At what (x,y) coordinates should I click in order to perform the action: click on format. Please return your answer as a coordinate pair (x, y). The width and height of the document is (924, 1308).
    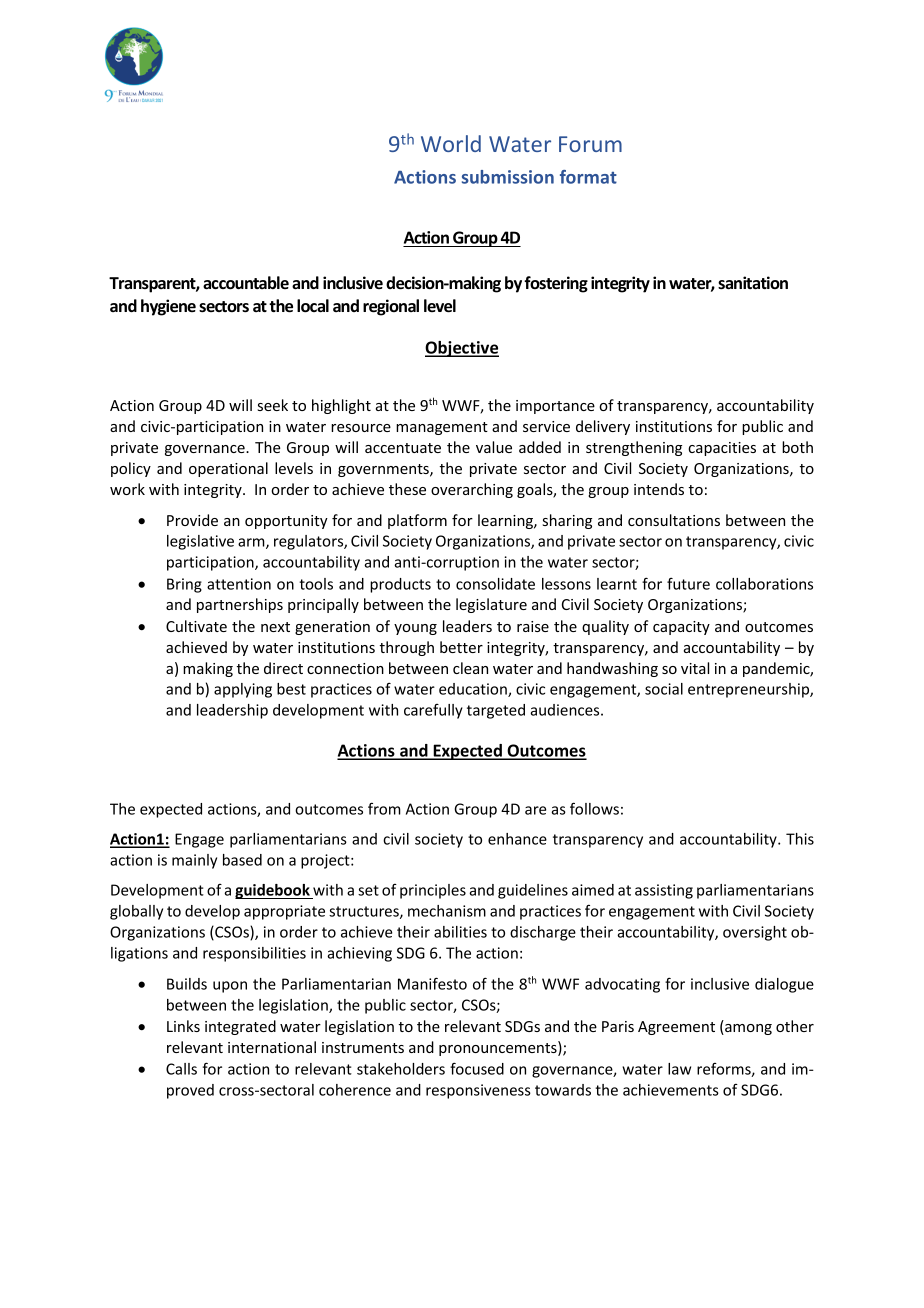
    Looking at the image, I should click on (588, 177).
